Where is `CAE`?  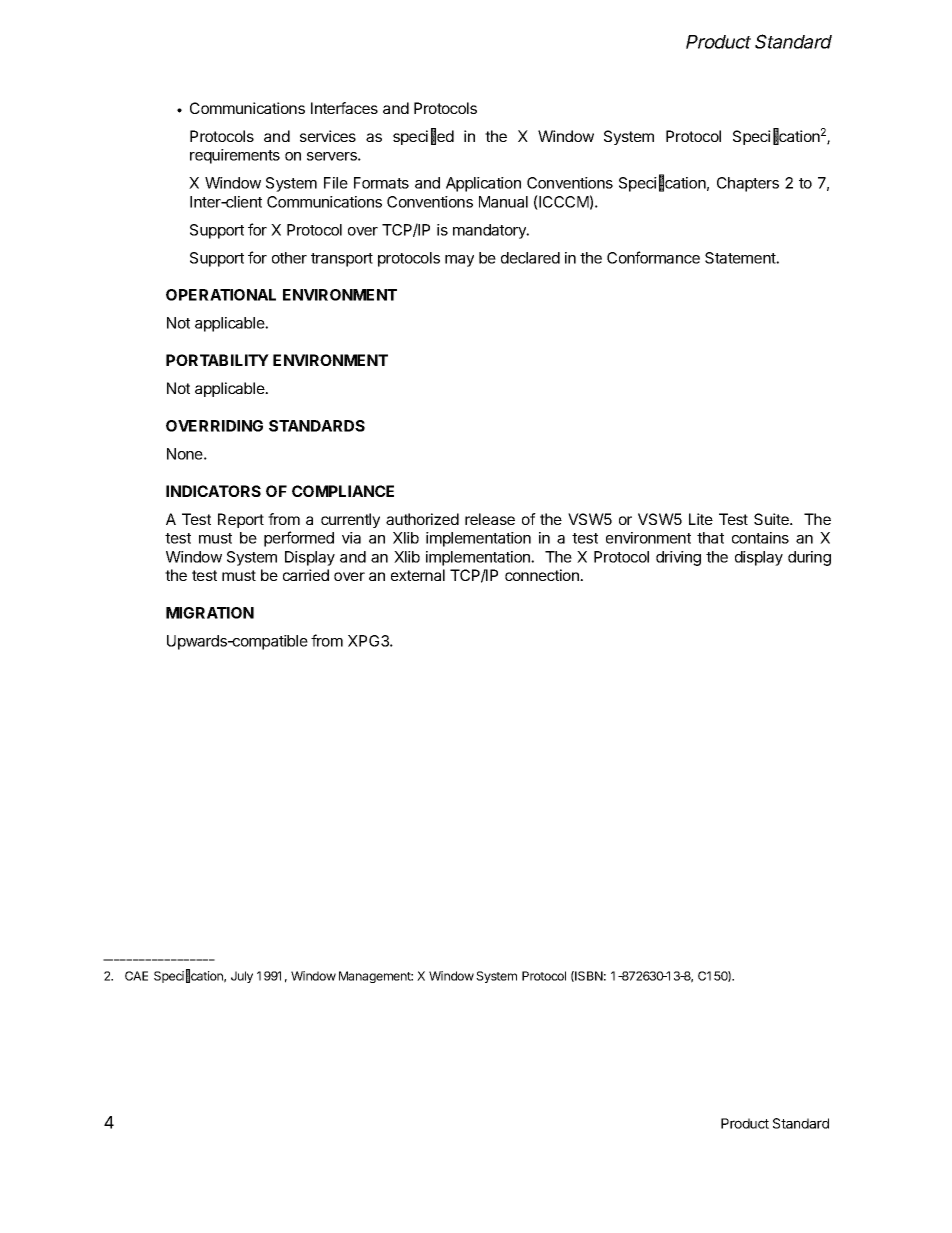
CAE is located at coordinates (136, 976).
